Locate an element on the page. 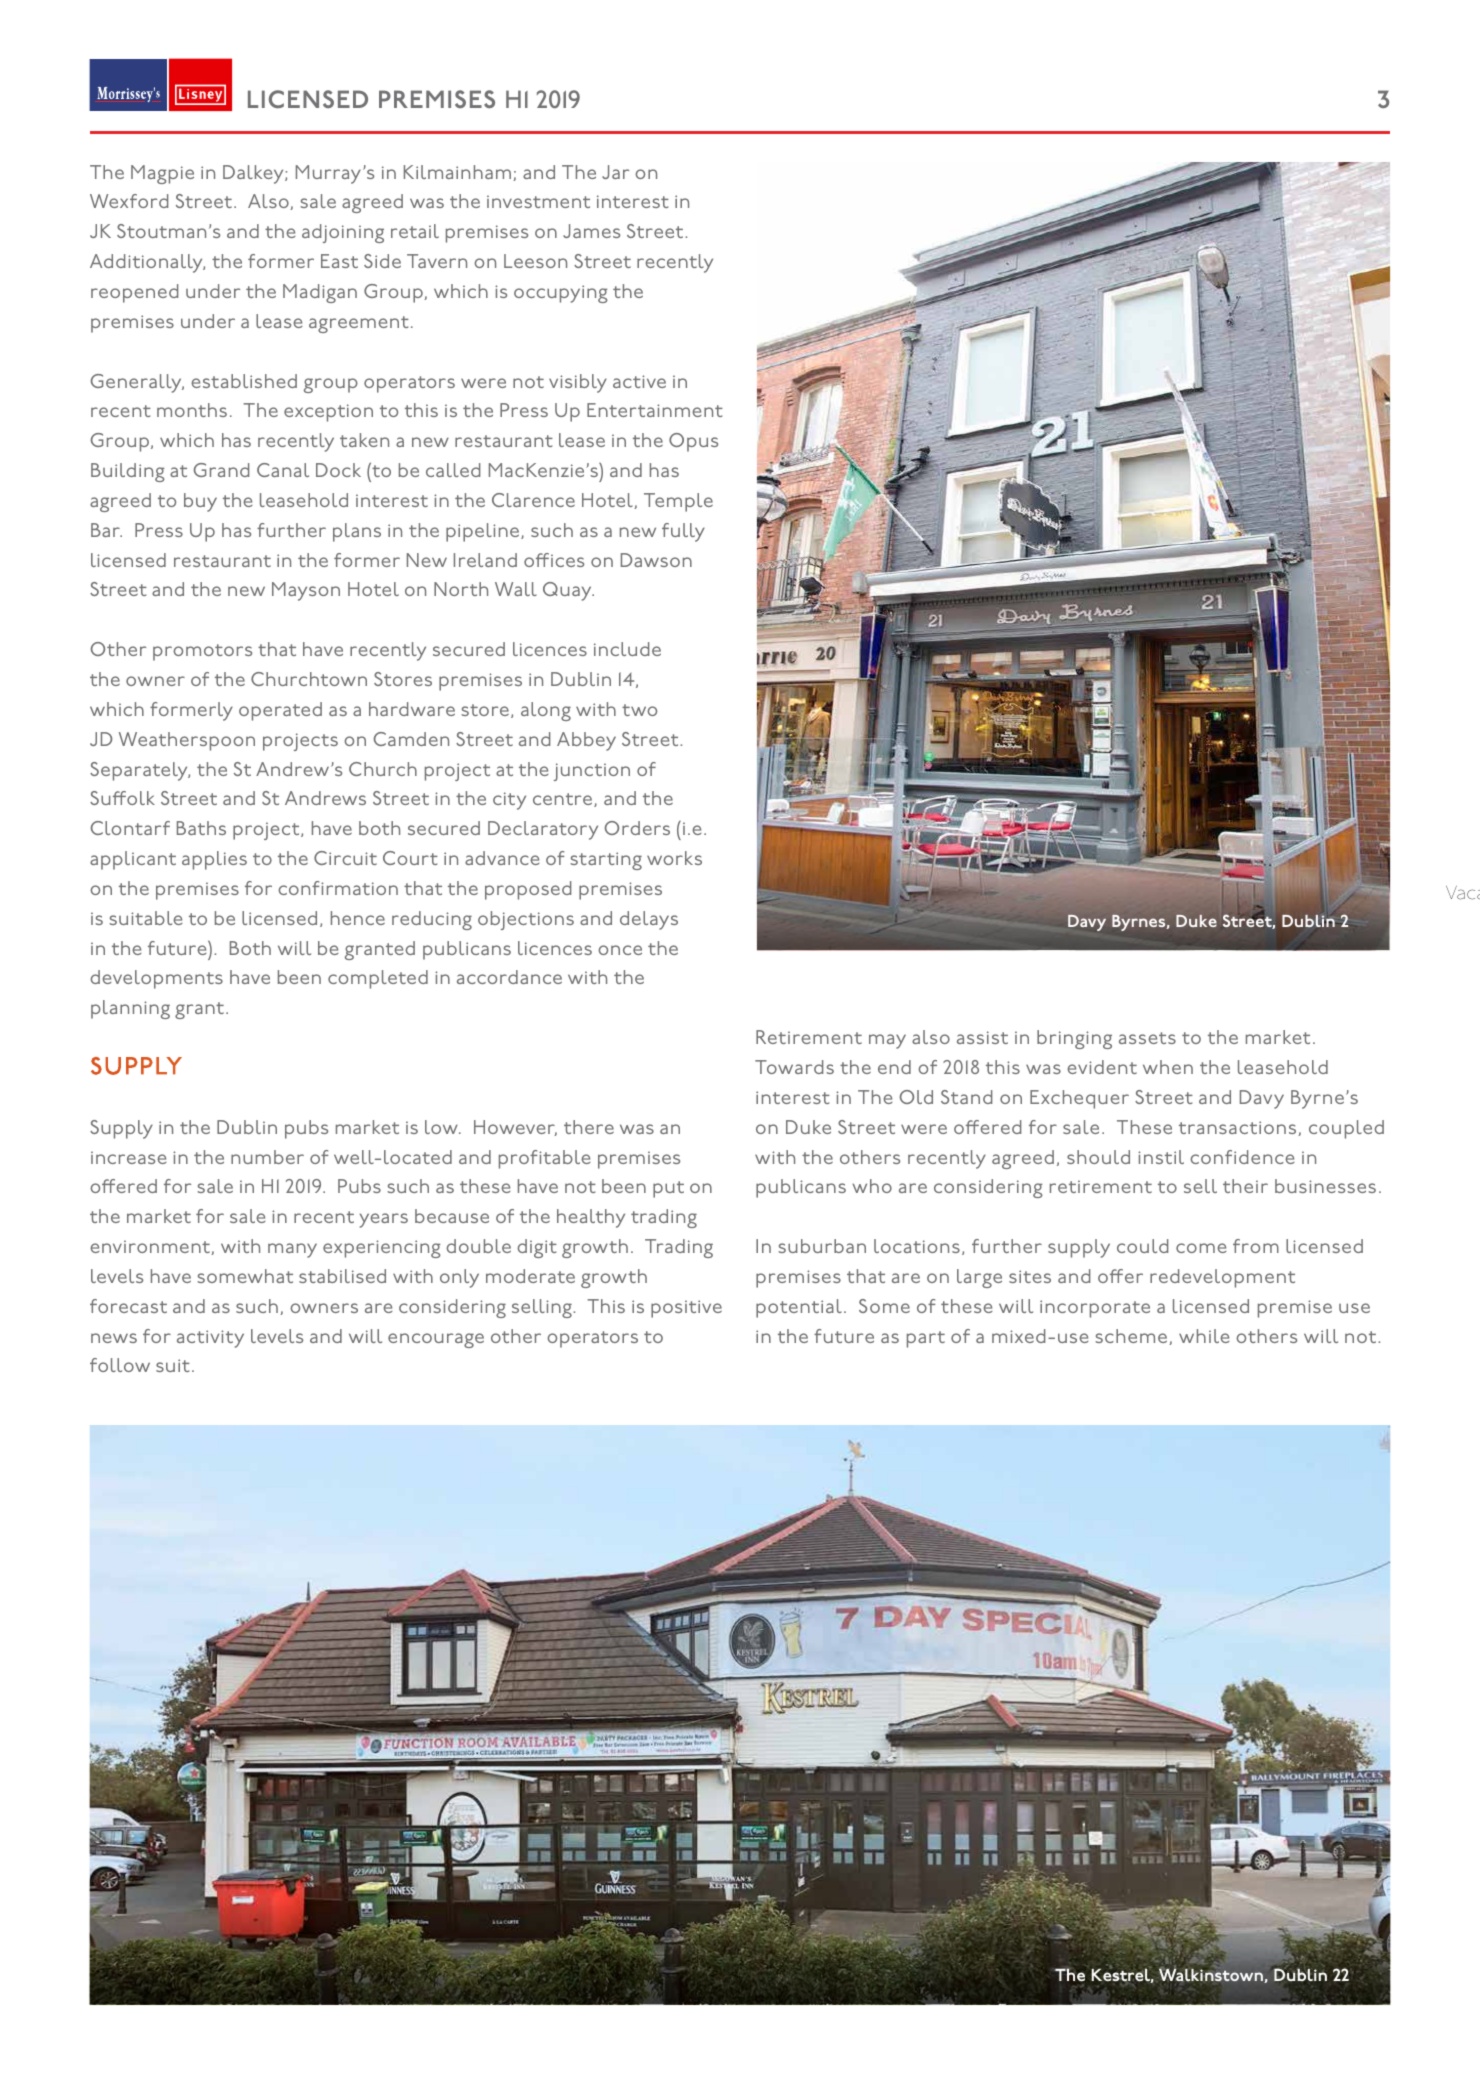  operated is located at coordinates (280, 711).
